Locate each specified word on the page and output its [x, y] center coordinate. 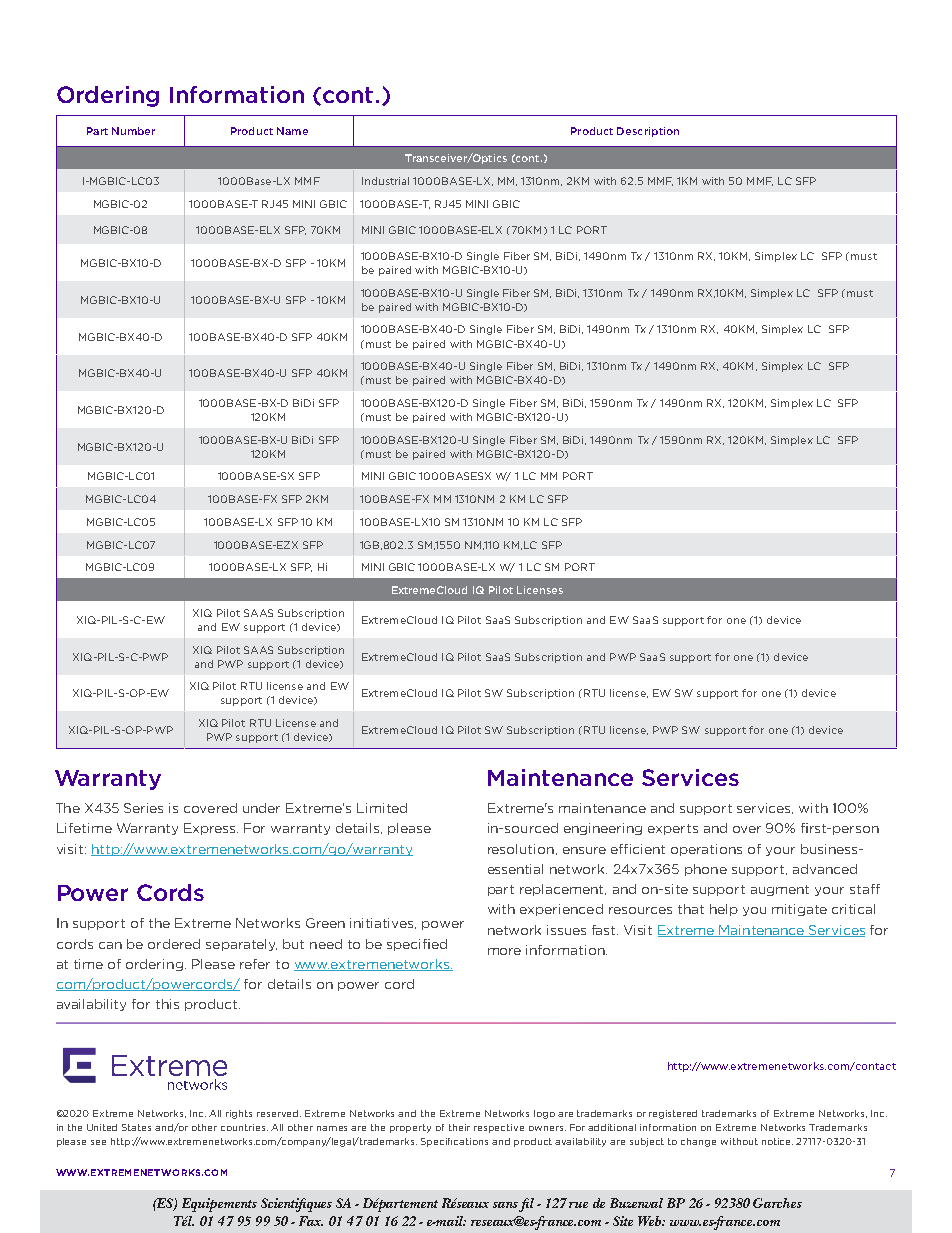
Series [143, 808]
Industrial [385, 181]
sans [505, 1205]
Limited [382, 808]
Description [648, 132]
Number [133, 131]
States [136, 1127]
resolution [521, 849]
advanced [825, 869]
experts [673, 829]
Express [211, 829]
